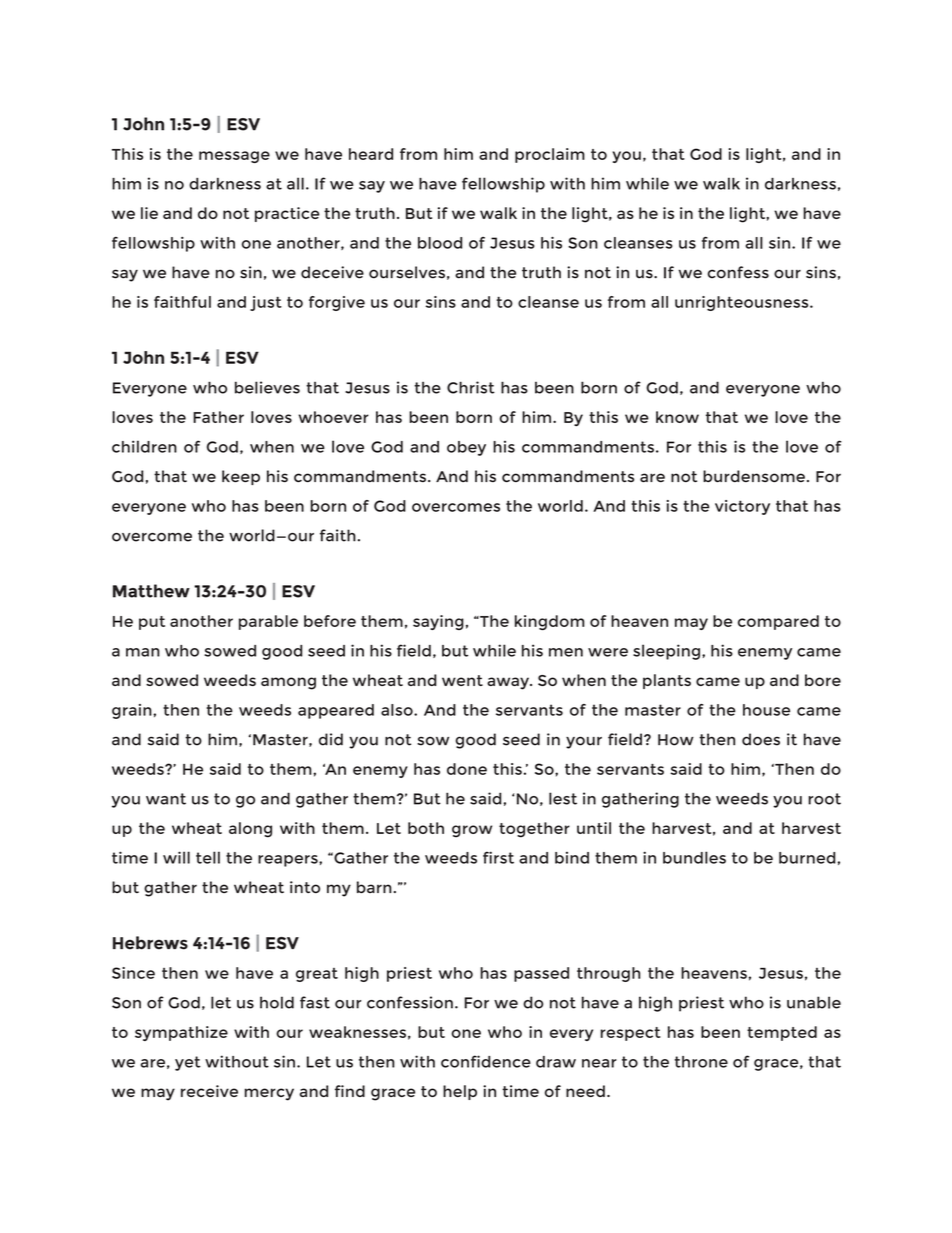  Describe the element at coordinates (498, 857) in the screenshot. I see `first` at that location.
